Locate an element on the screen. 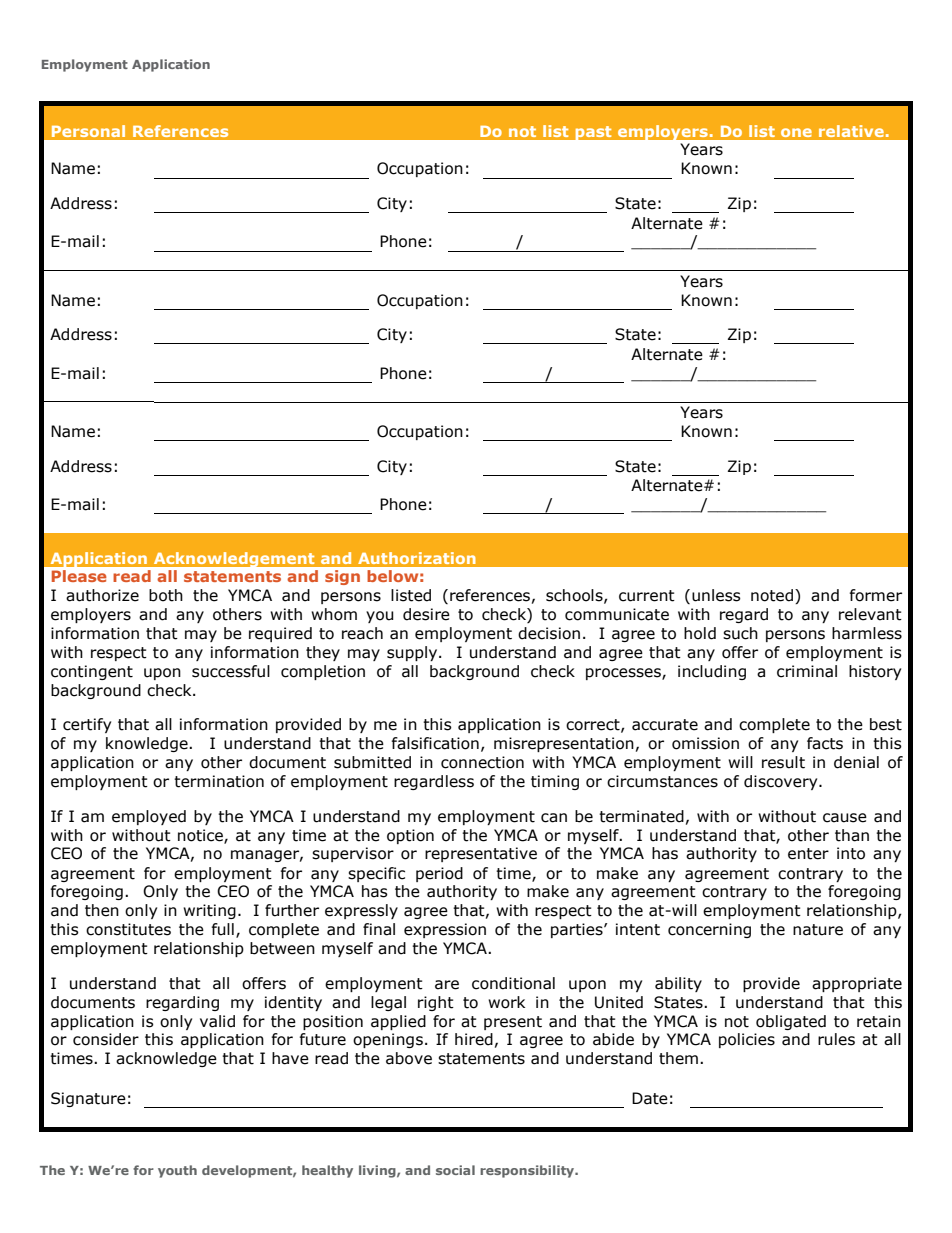 Image resolution: width=952 pixels, height=1233 pixels. criminal is located at coordinates (807, 671).
